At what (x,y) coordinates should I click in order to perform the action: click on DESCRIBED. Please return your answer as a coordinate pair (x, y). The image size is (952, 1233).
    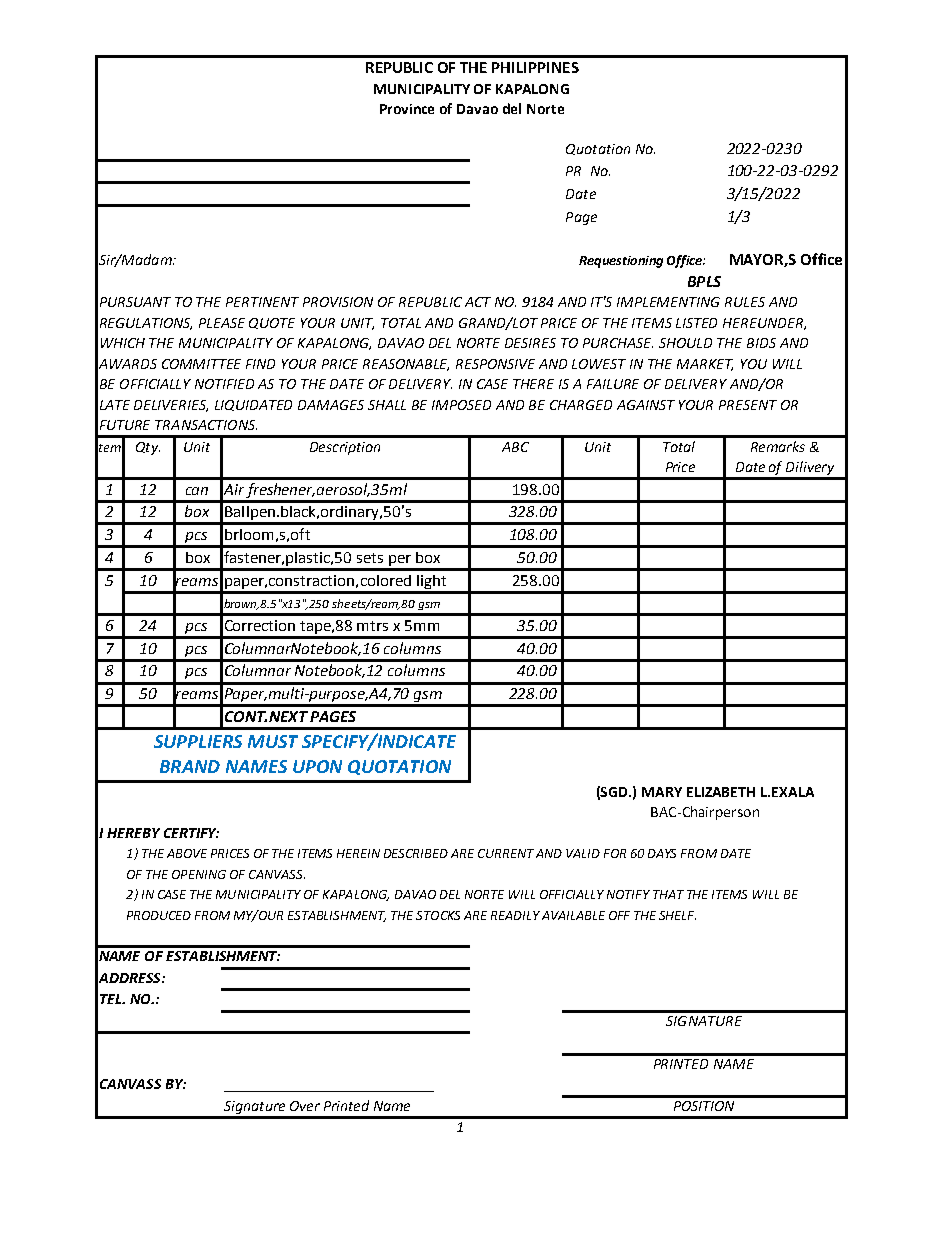
    Looking at the image, I should click on (416, 853).
